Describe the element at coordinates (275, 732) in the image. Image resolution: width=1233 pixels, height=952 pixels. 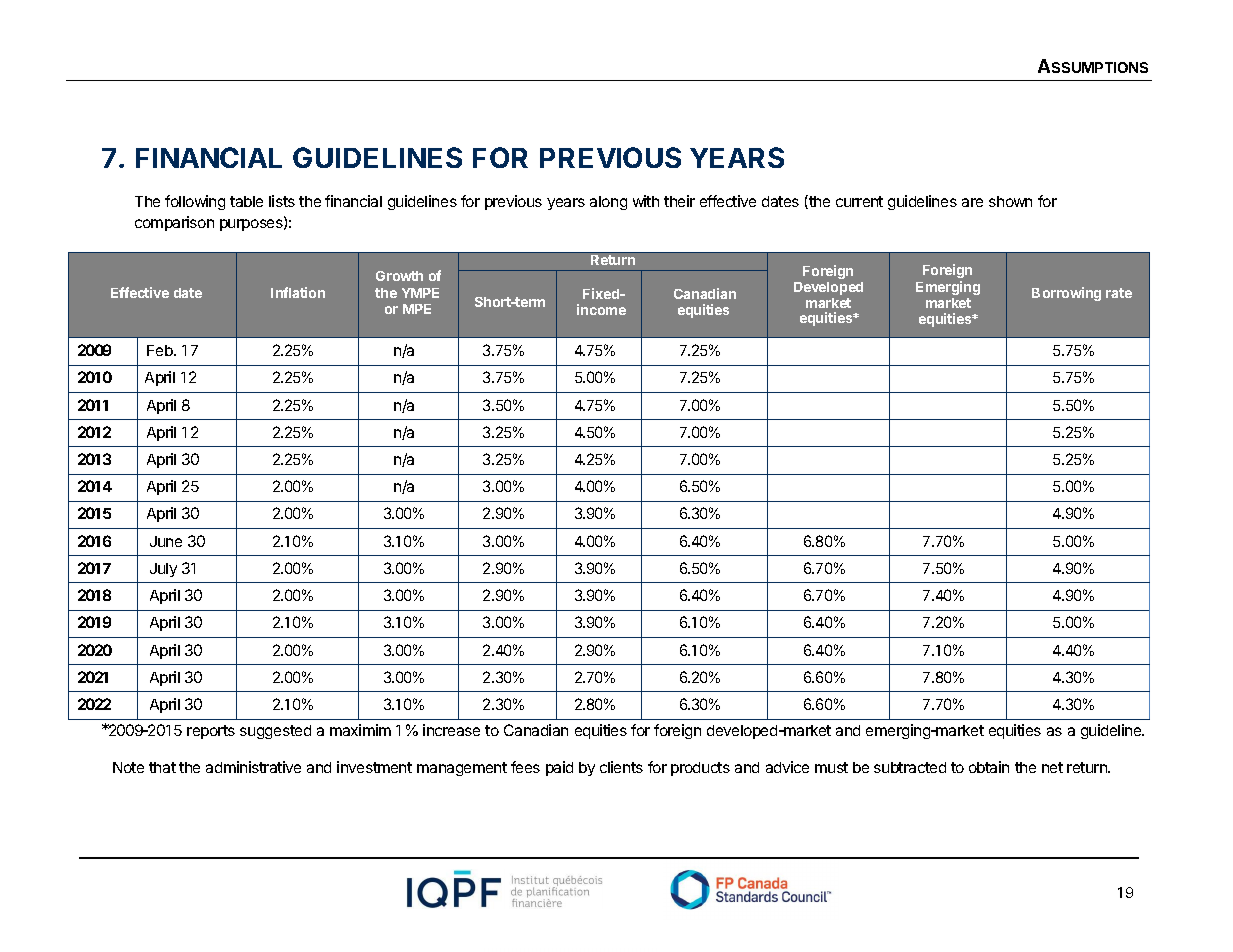
I see `suggested` at that location.
